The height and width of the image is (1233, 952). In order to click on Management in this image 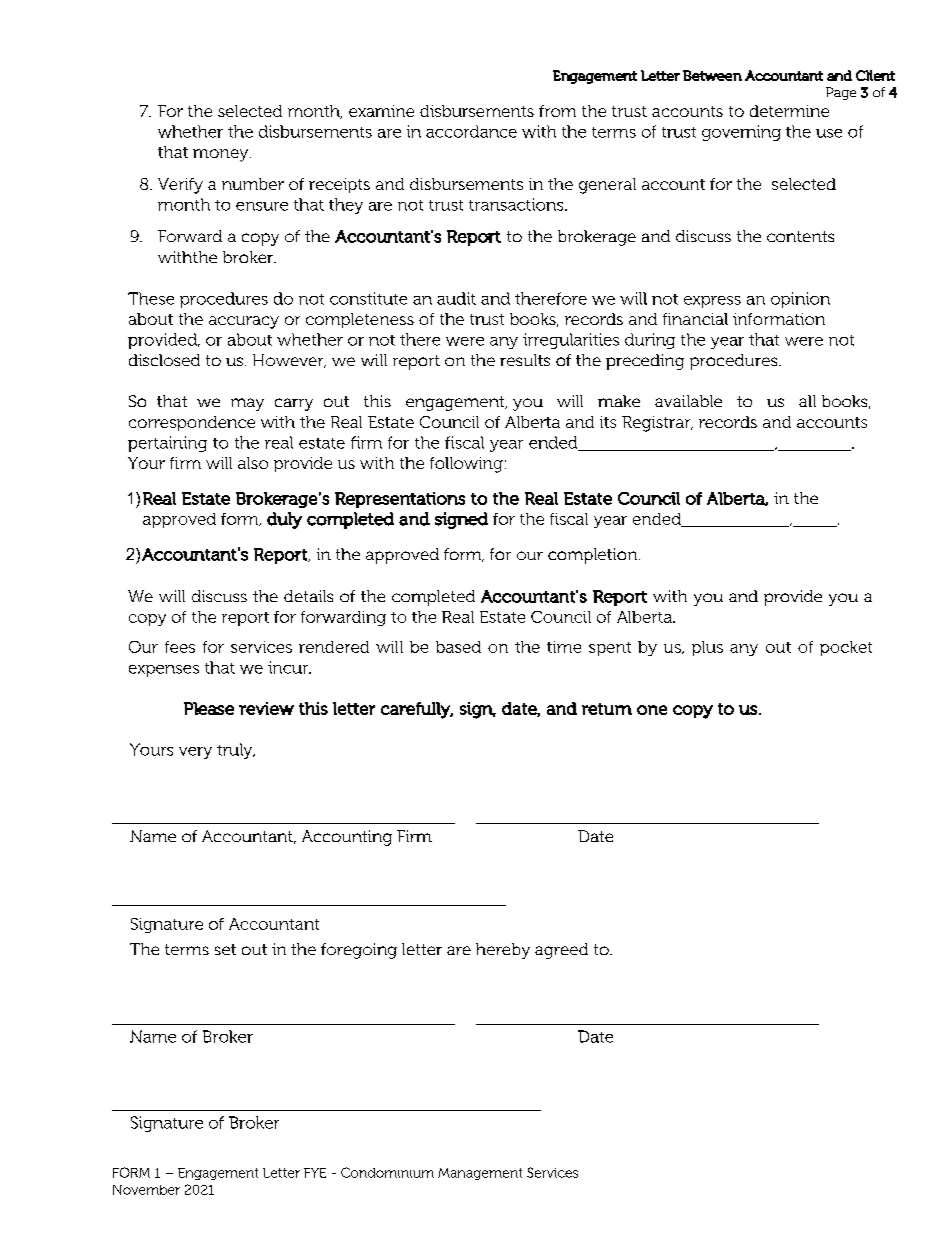, I will do `click(480, 1174)`.
